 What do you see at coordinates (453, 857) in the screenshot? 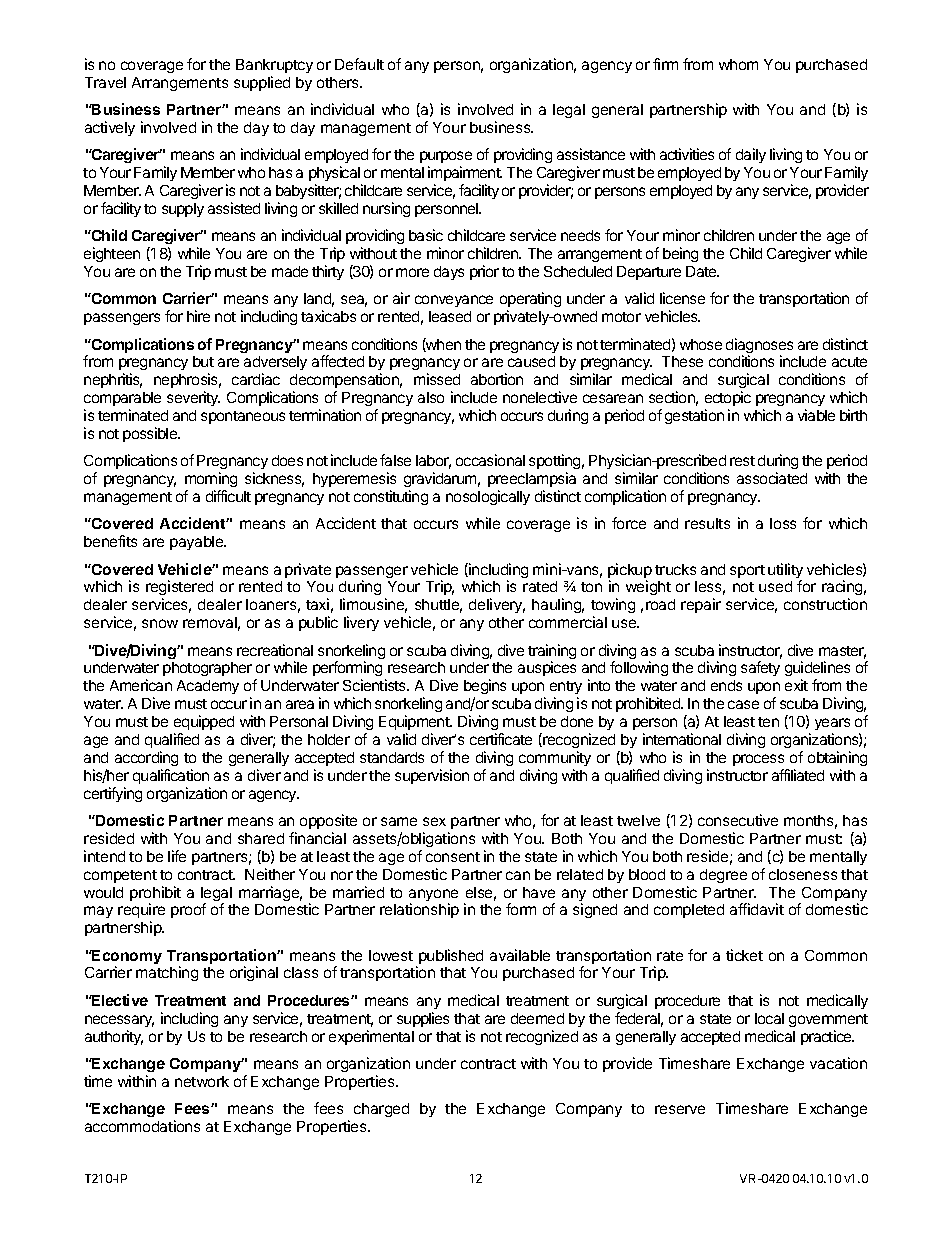
I see `consent` at bounding box center [453, 857].
